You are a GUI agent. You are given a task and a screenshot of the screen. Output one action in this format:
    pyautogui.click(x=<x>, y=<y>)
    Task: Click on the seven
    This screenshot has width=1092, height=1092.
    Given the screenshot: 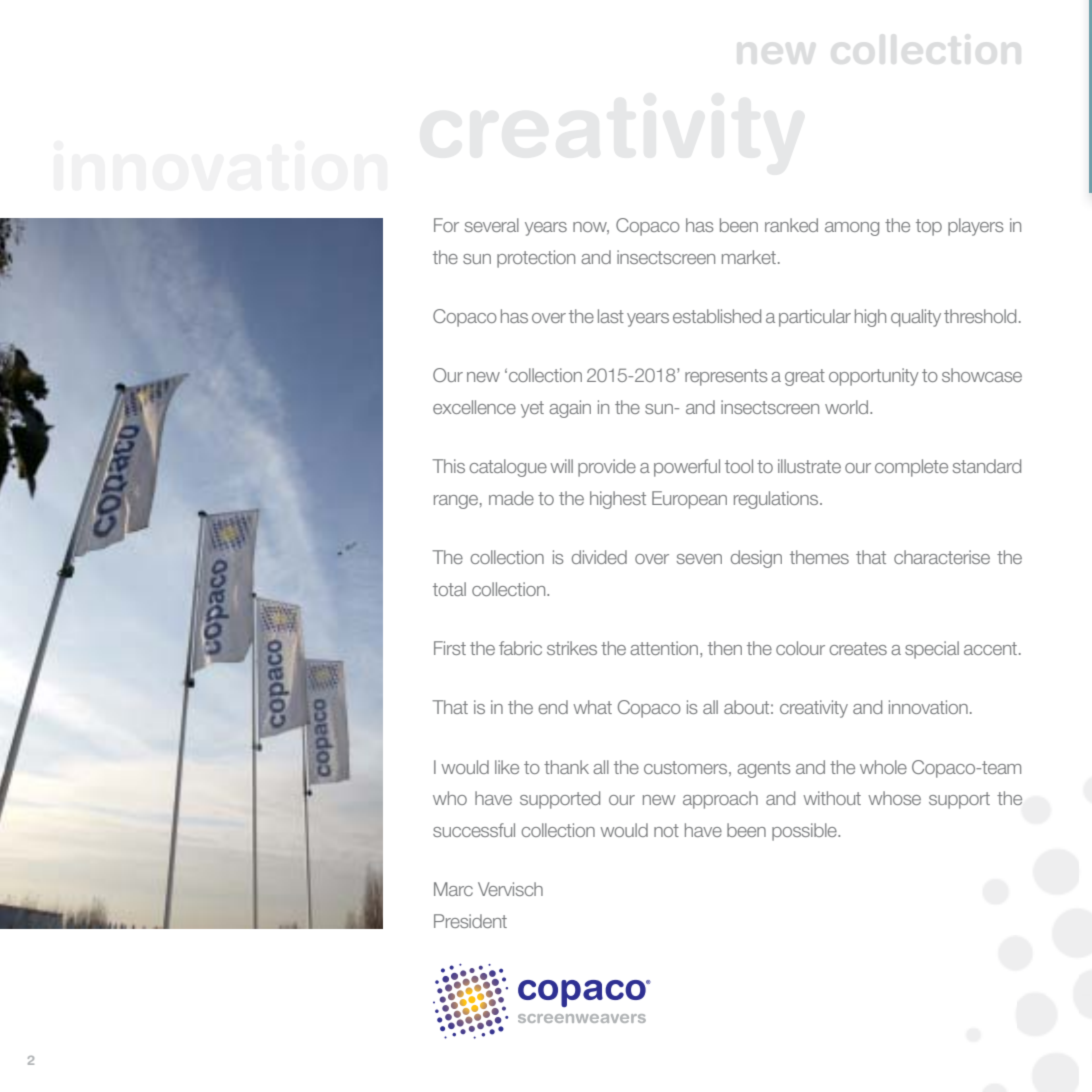 What is the action you would take?
    pyautogui.click(x=699, y=559)
